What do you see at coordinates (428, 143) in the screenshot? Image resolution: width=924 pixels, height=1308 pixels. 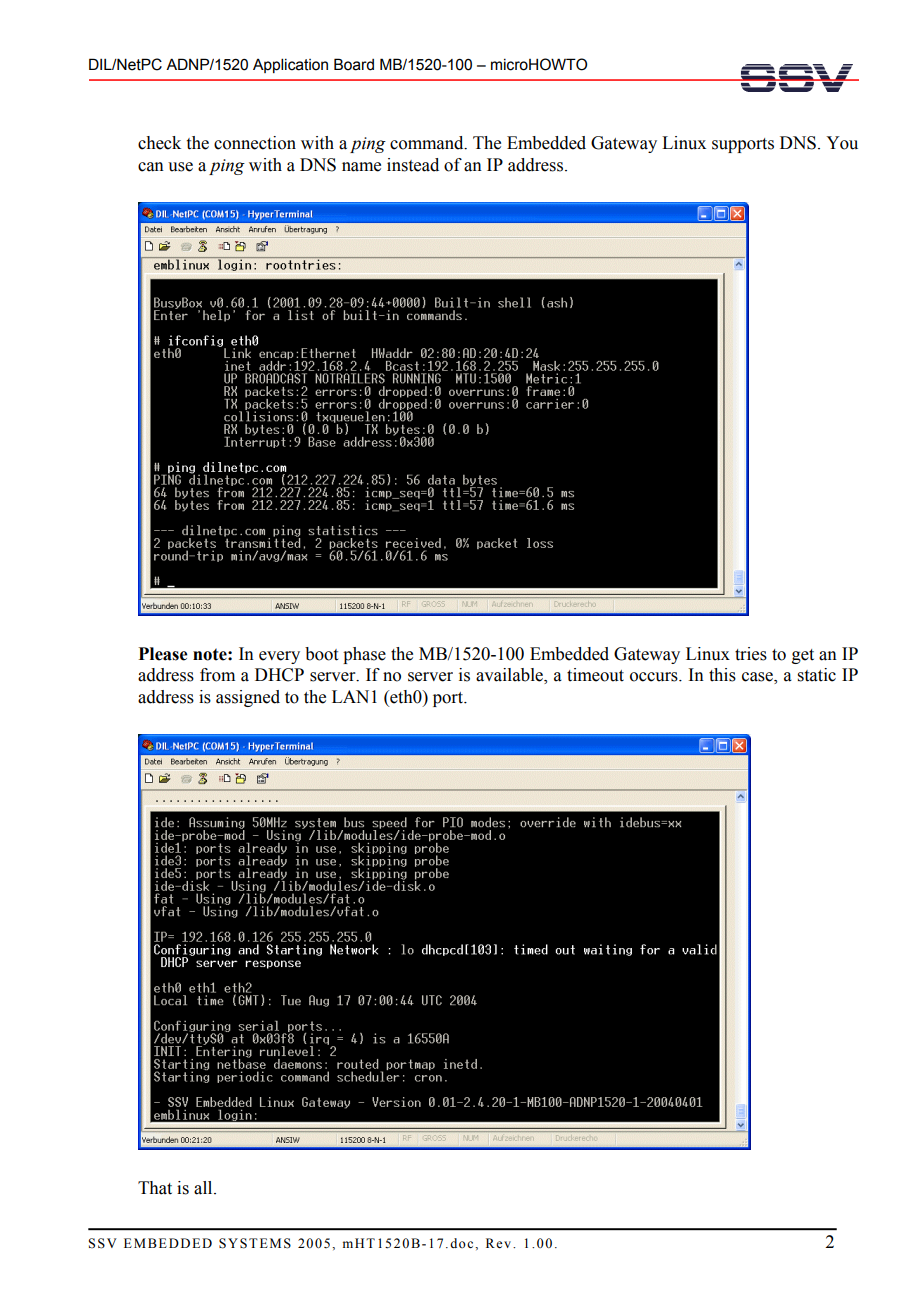 I see `command` at bounding box center [428, 143].
